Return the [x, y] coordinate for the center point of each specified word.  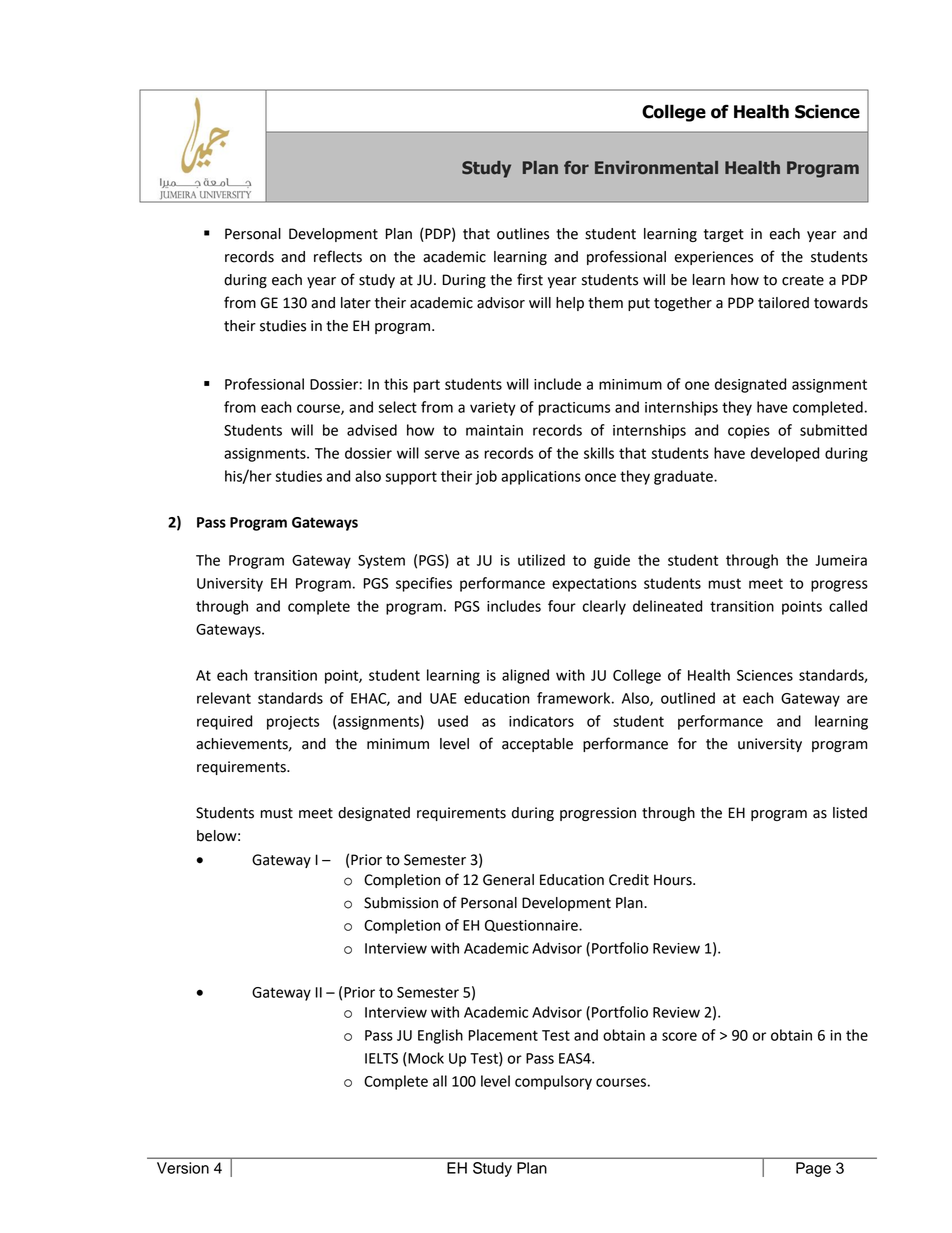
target [724, 235]
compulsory [553, 1082]
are [857, 699]
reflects [338, 256]
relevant [224, 698]
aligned [525, 676]
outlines [523, 234]
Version [183, 1168]
